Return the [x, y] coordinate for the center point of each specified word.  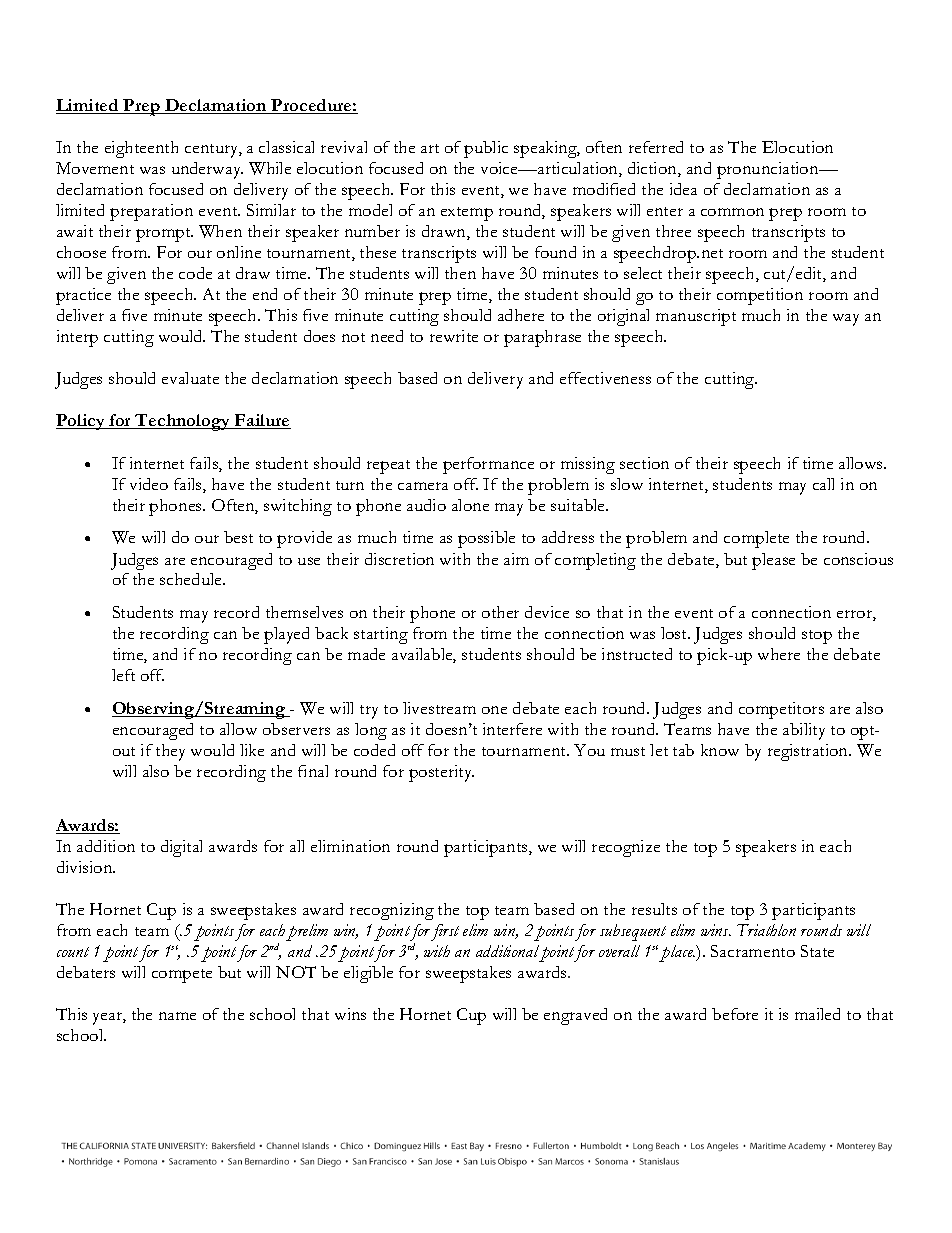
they [170, 752]
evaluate [190, 378]
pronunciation [769, 170]
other [500, 612]
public [486, 149]
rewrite [454, 336]
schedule [192, 579]
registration [809, 752]
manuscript [696, 317]
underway [207, 170]
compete [182, 976]
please [773, 561]
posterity [441, 773]
